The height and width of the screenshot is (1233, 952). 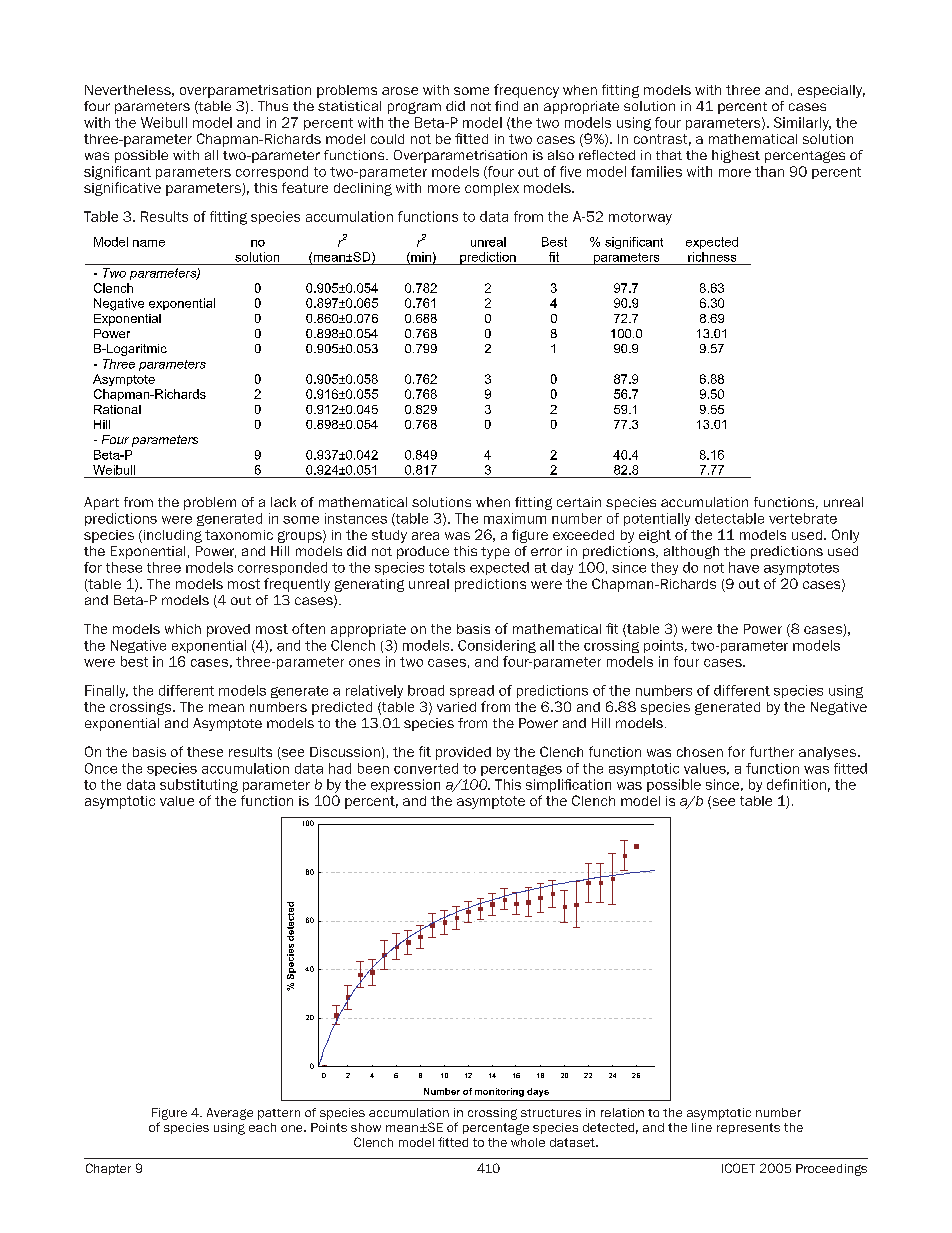 What do you see at coordinates (803, 518) in the screenshot?
I see `vertebrate` at bounding box center [803, 518].
